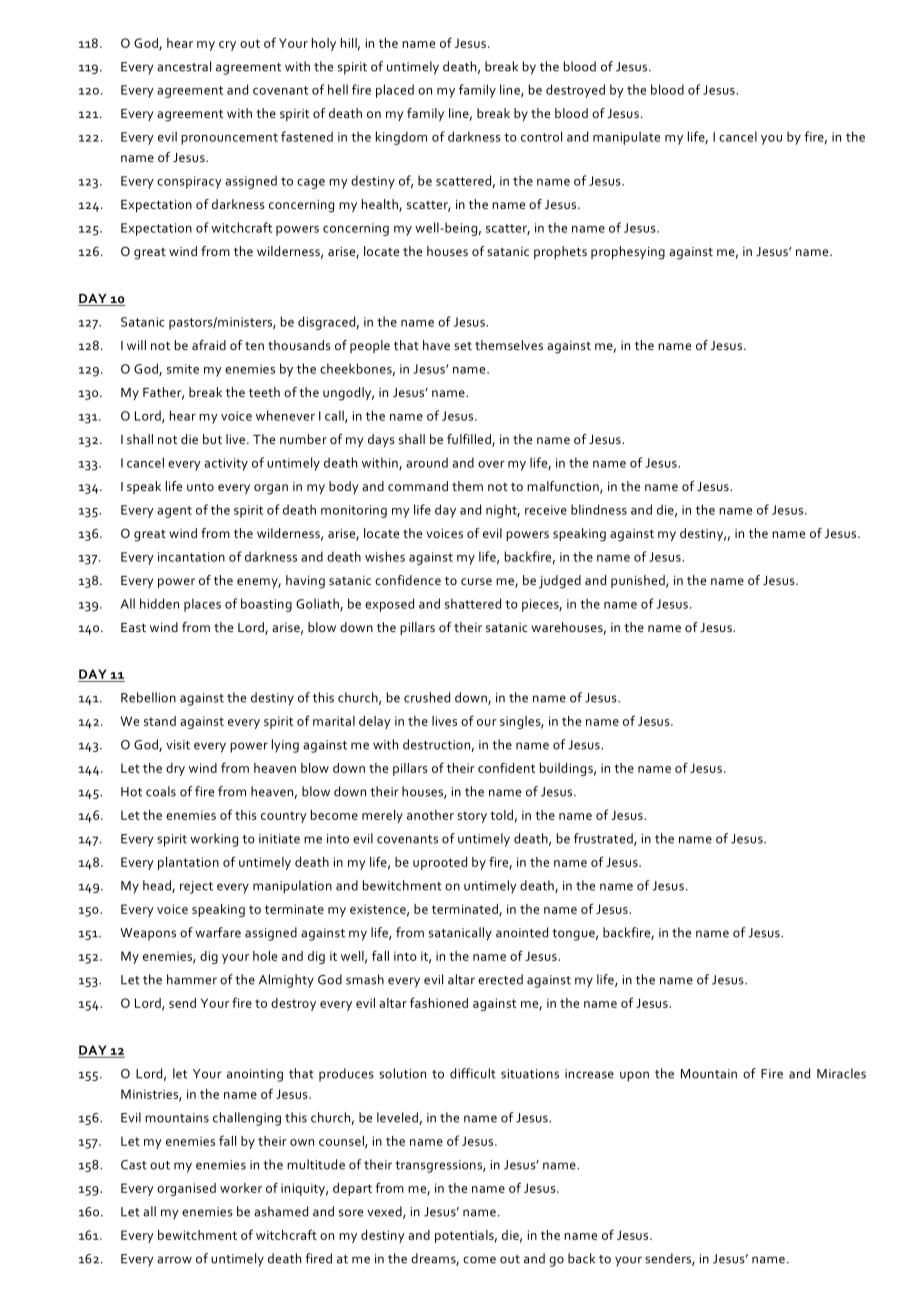 The height and width of the page is (1308, 924). Describe the element at coordinates (184, 66) in the page. I see `ancestral` at that location.
